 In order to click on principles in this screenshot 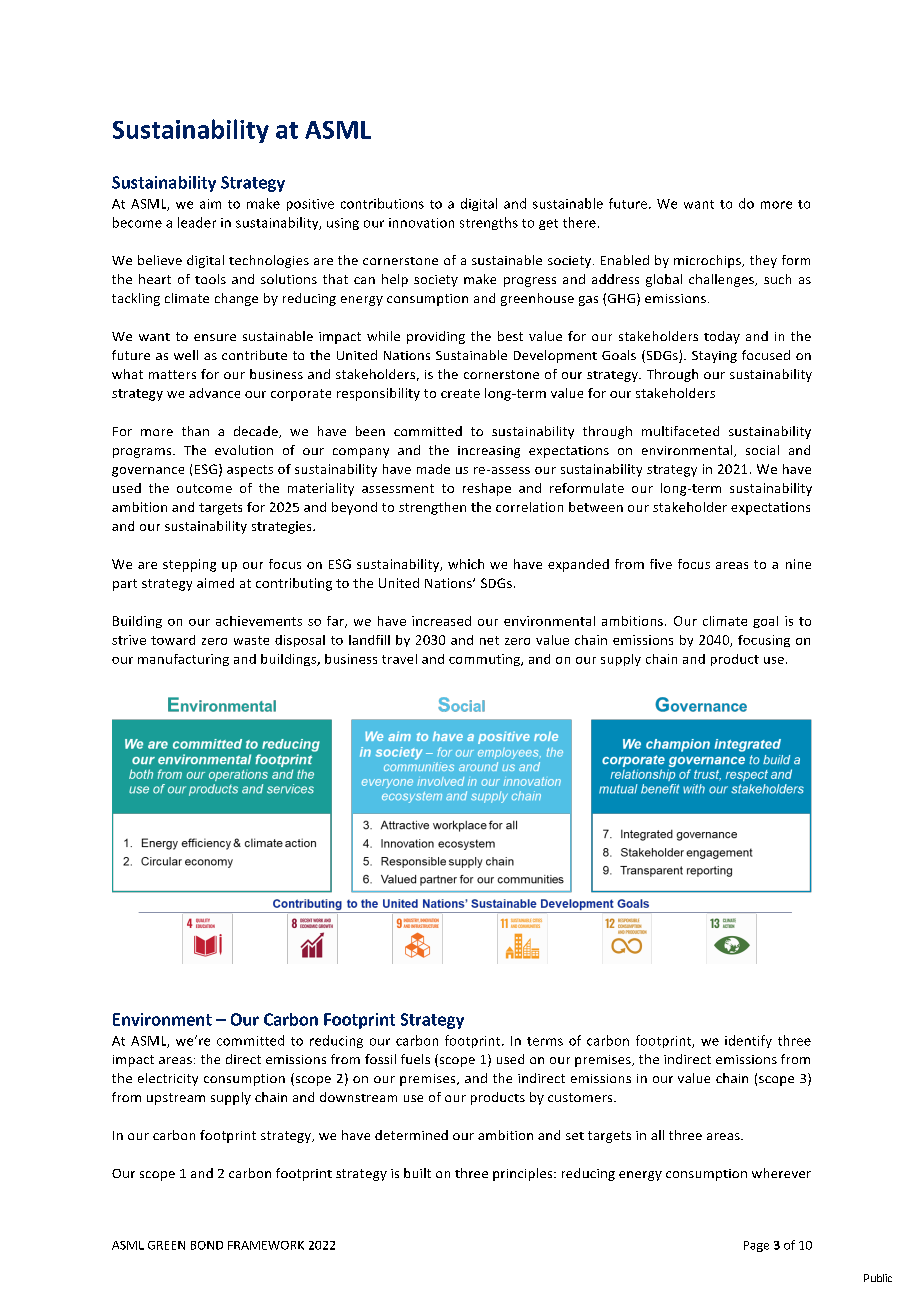, I will do `click(524, 1174)`.
